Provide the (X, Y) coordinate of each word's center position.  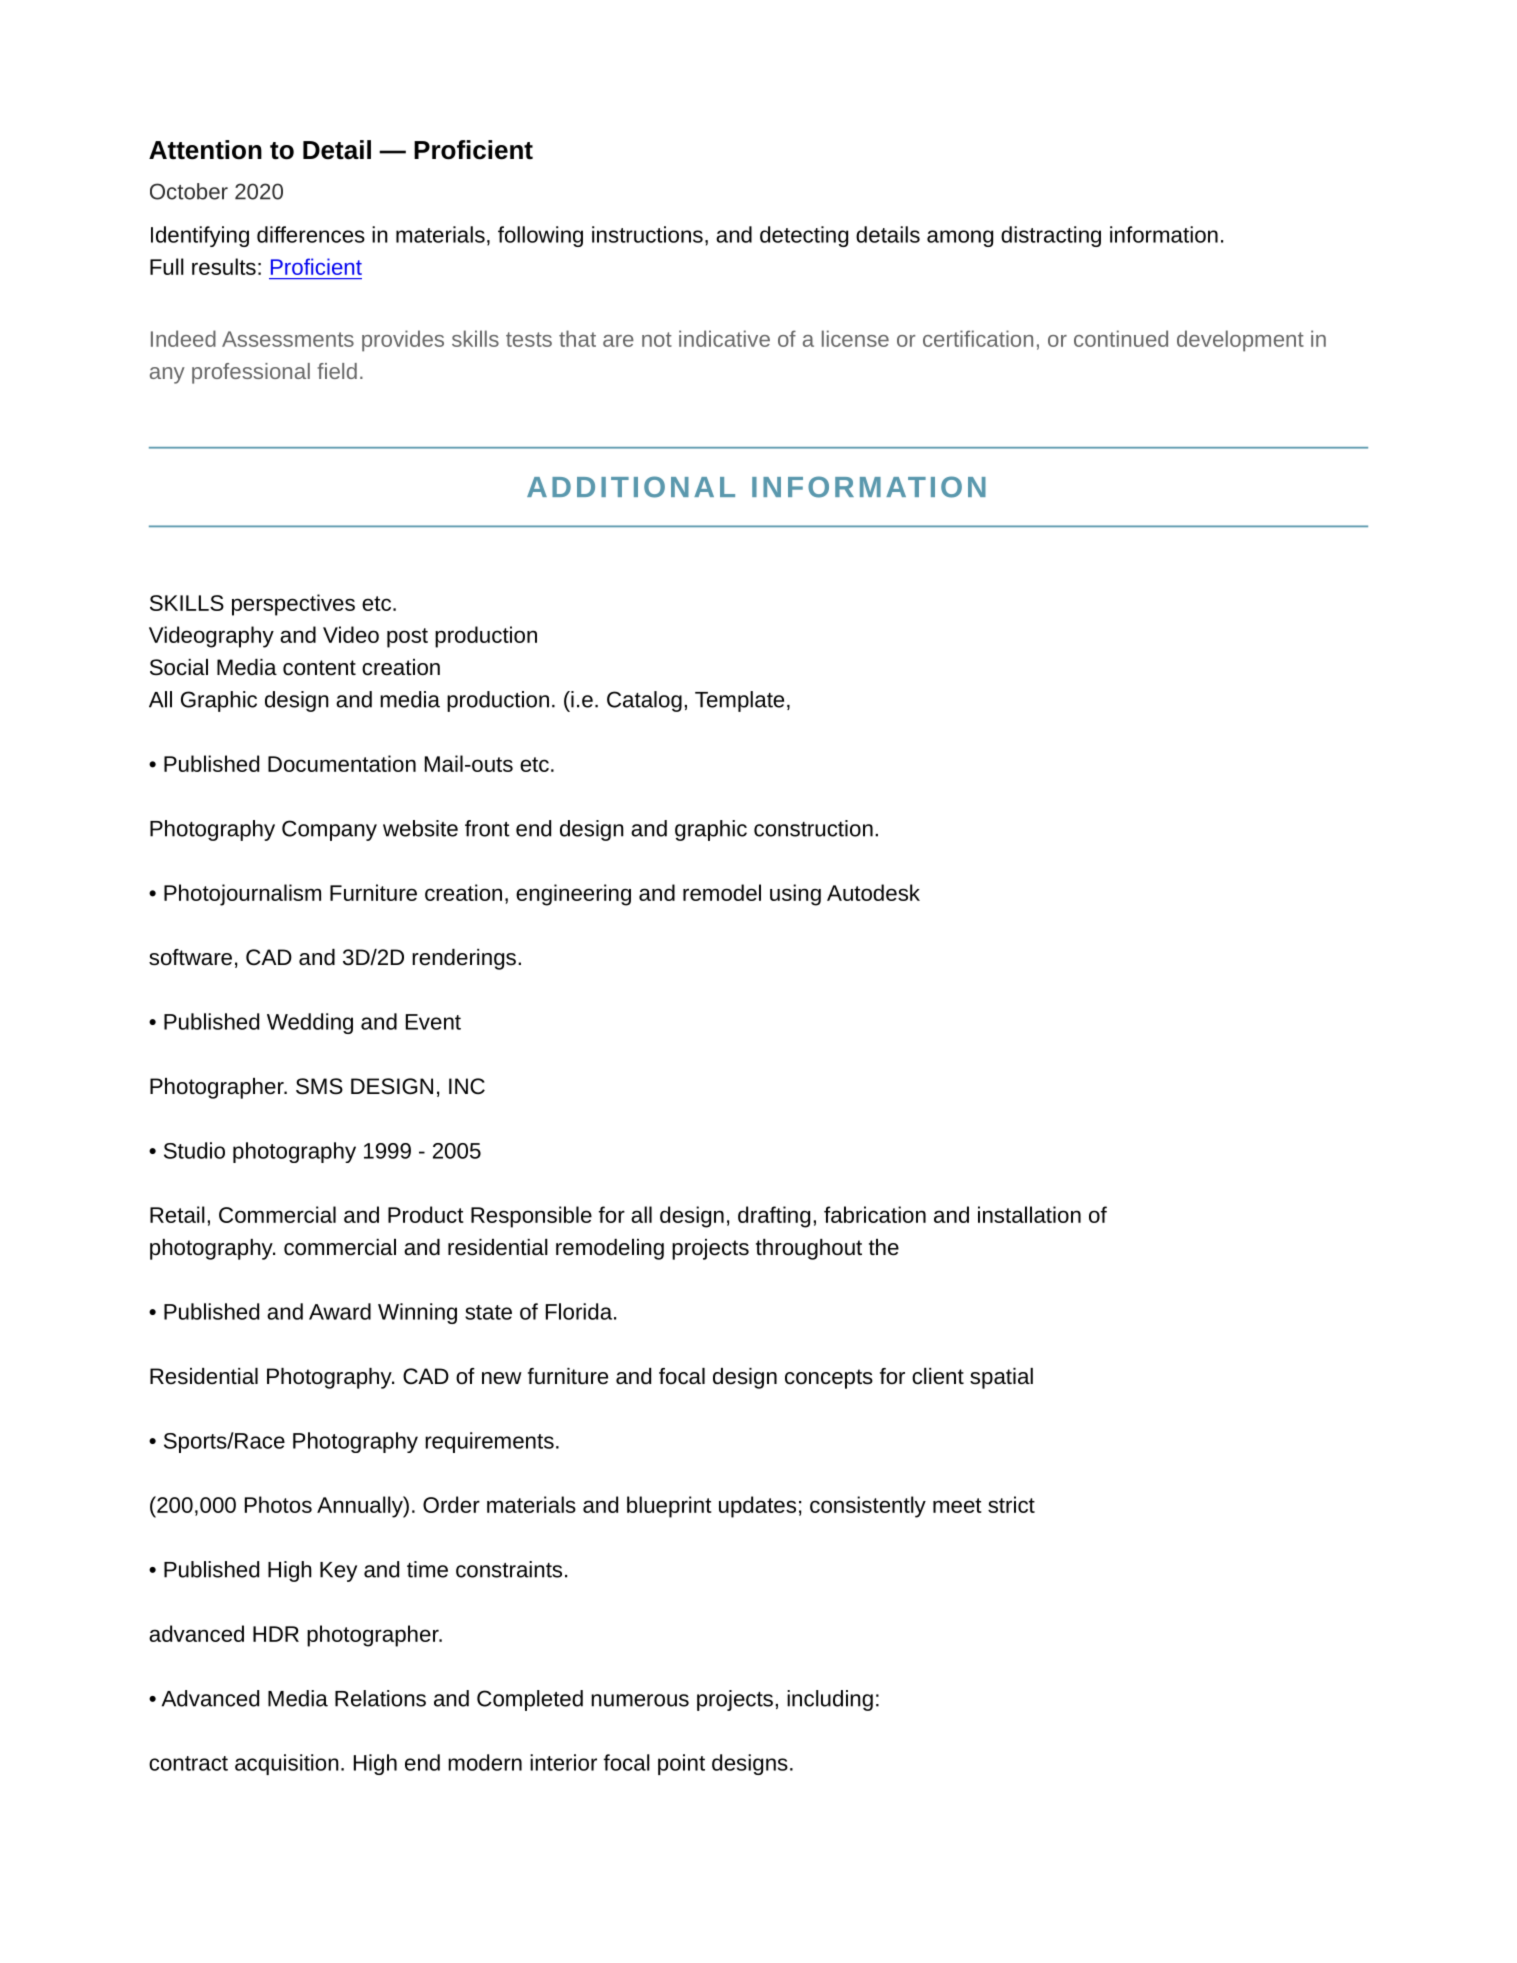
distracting (1051, 236)
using (795, 895)
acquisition (287, 1764)
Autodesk (873, 892)
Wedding (310, 1023)
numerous (640, 1700)
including (830, 1700)
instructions (647, 234)
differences (311, 234)
